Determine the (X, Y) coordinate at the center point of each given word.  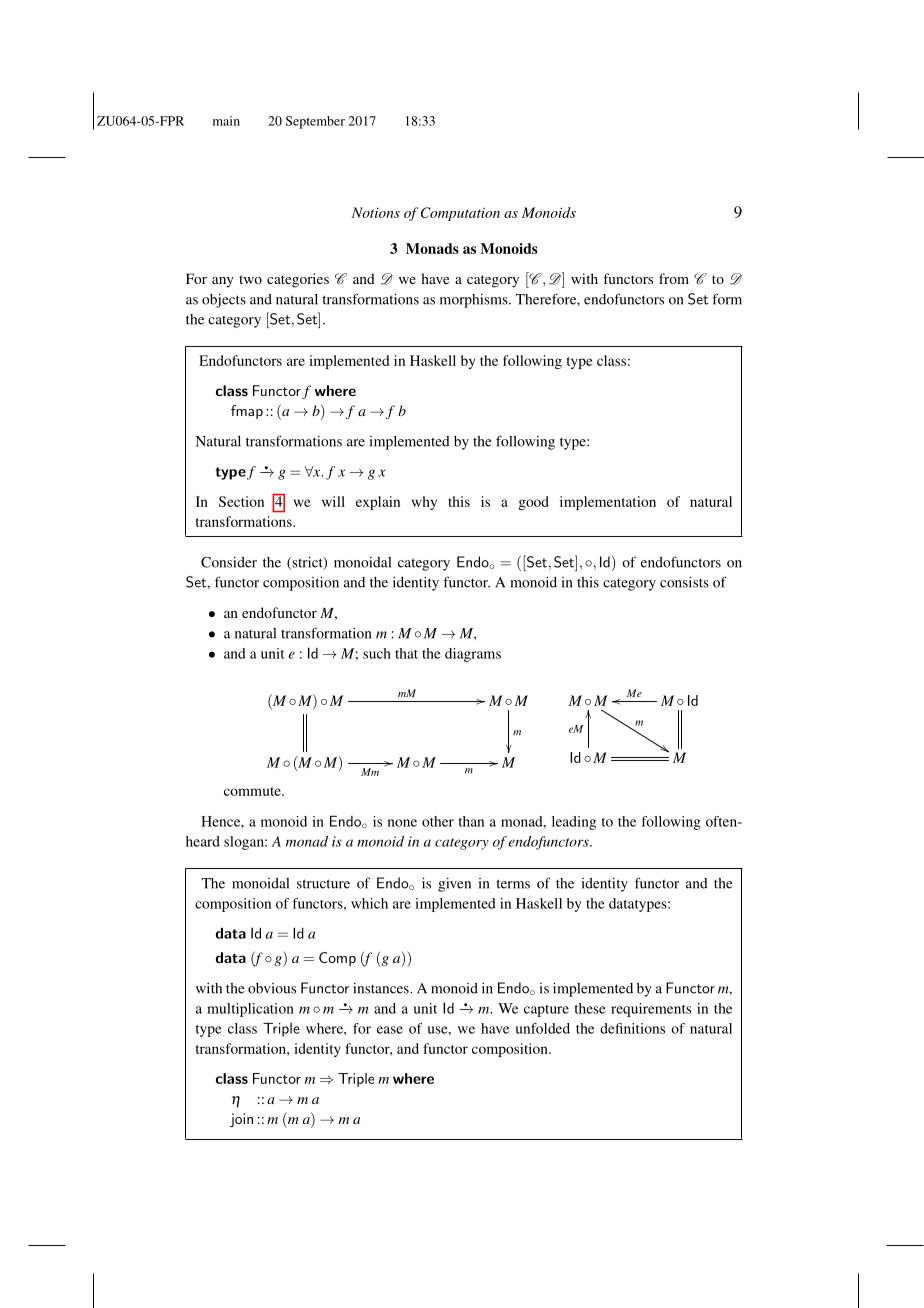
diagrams (473, 655)
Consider (229, 562)
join (241, 1120)
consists (684, 582)
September (315, 122)
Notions (375, 212)
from (674, 278)
